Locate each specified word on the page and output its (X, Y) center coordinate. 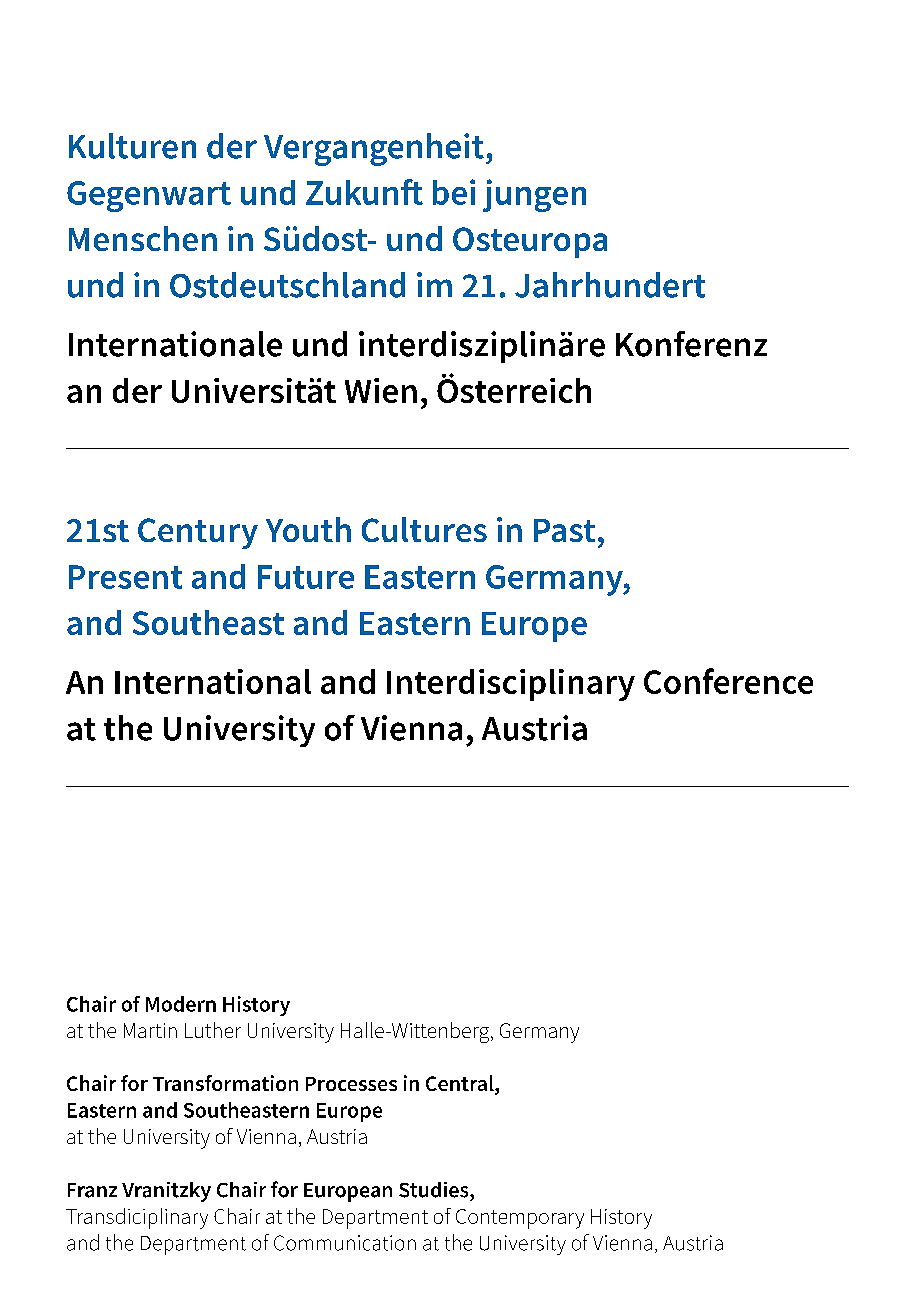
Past (564, 530)
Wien (381, 390)
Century (198, 533)
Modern (181, 1004)
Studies (435, 1190)
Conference (728, 681)
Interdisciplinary (511, 685)
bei (454, 192)
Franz (92, 1190)
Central (461, 1084)
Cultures (424, 529)
